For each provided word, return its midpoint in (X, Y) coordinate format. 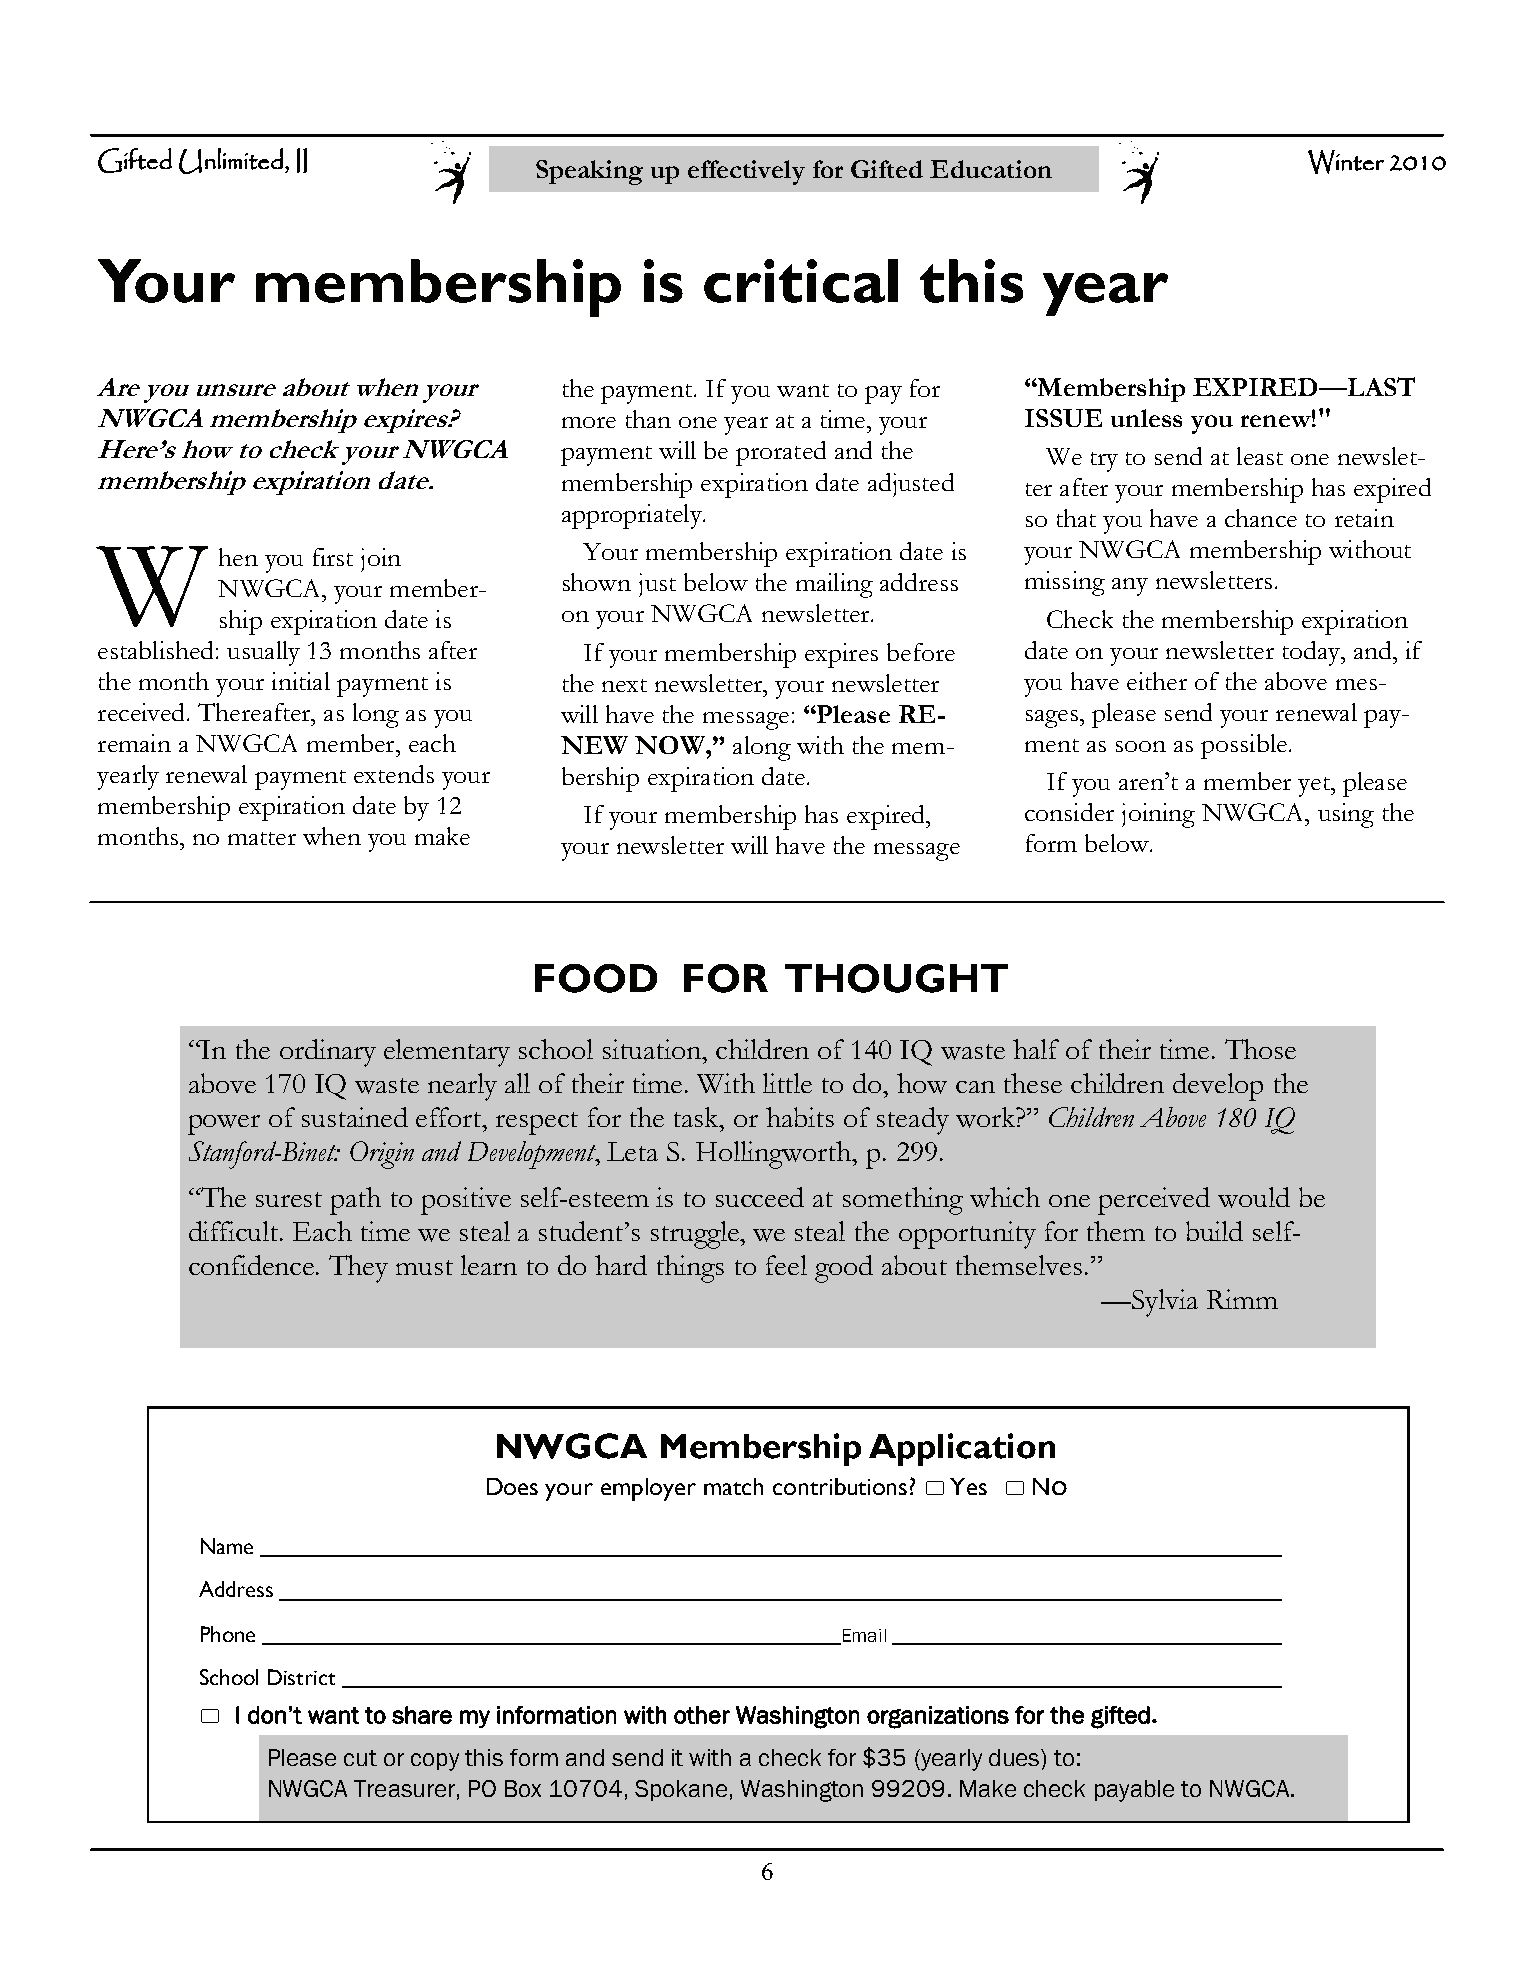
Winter (1346, 162)
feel (786, 1265)
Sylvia (1164, 1303)
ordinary (328, 1053)
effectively (746, 172)
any (1130, 587)
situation (653, 1049)
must (424, 1267)
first (333, 557)
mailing (834, 585)
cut (360, 1758)
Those (1260, 1049)
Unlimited (231, 161)
